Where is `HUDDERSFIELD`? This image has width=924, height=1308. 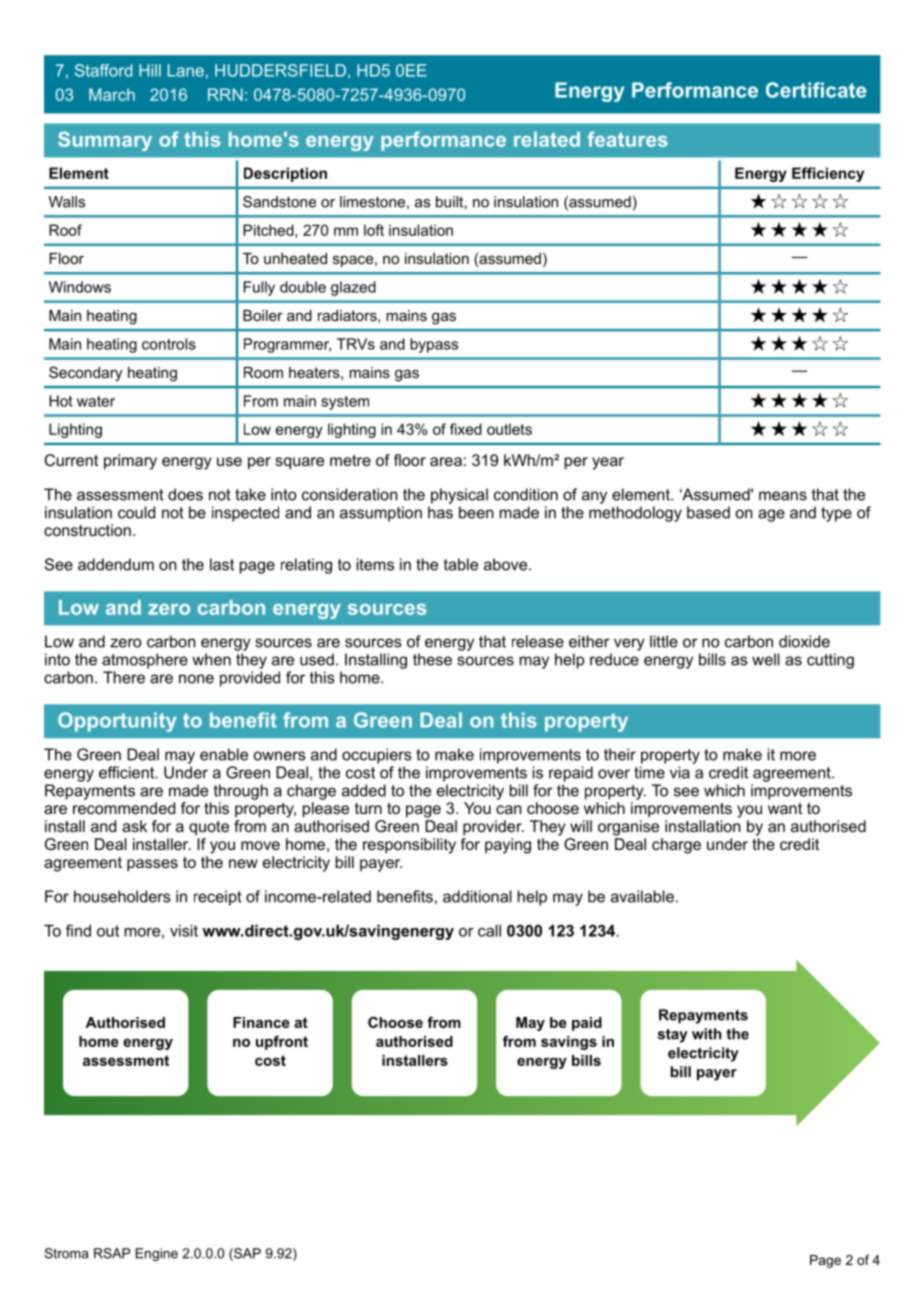
HUDDERSFIELD is located at coordinates (280, 70).
